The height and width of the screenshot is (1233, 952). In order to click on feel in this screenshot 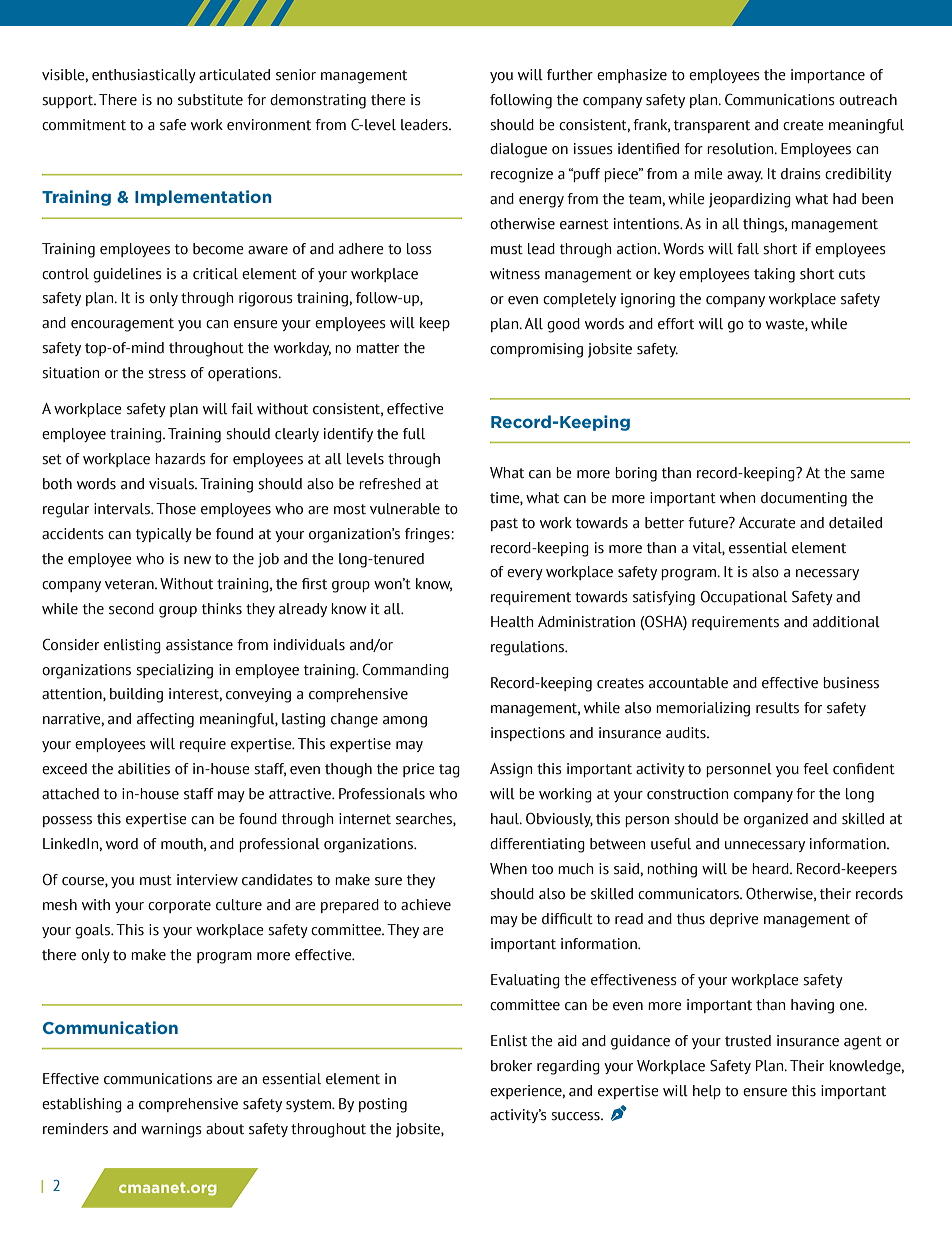, I will do `click(816, 769)`.
